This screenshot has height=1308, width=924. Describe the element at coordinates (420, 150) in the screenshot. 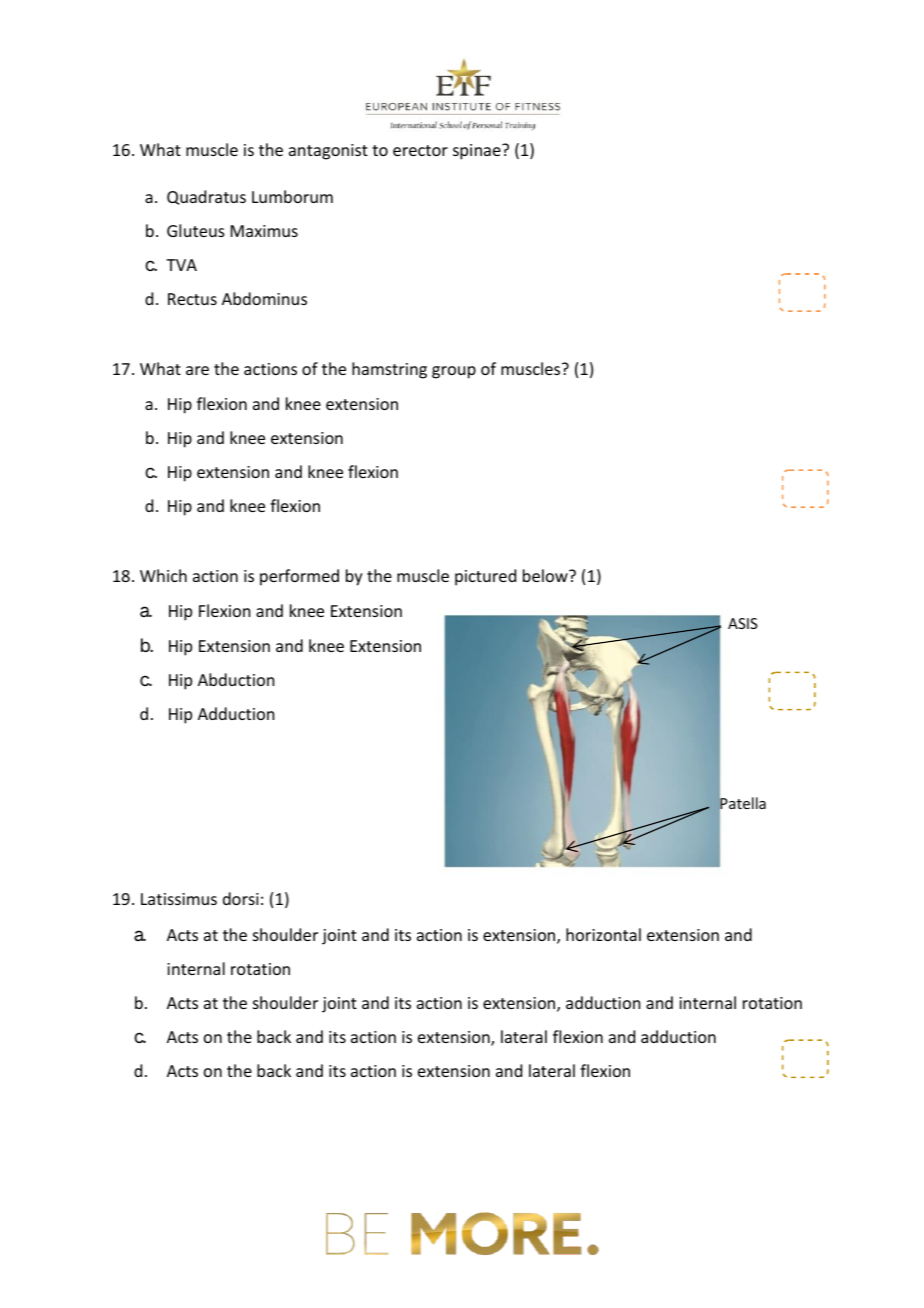

I see `erector` at that location.
